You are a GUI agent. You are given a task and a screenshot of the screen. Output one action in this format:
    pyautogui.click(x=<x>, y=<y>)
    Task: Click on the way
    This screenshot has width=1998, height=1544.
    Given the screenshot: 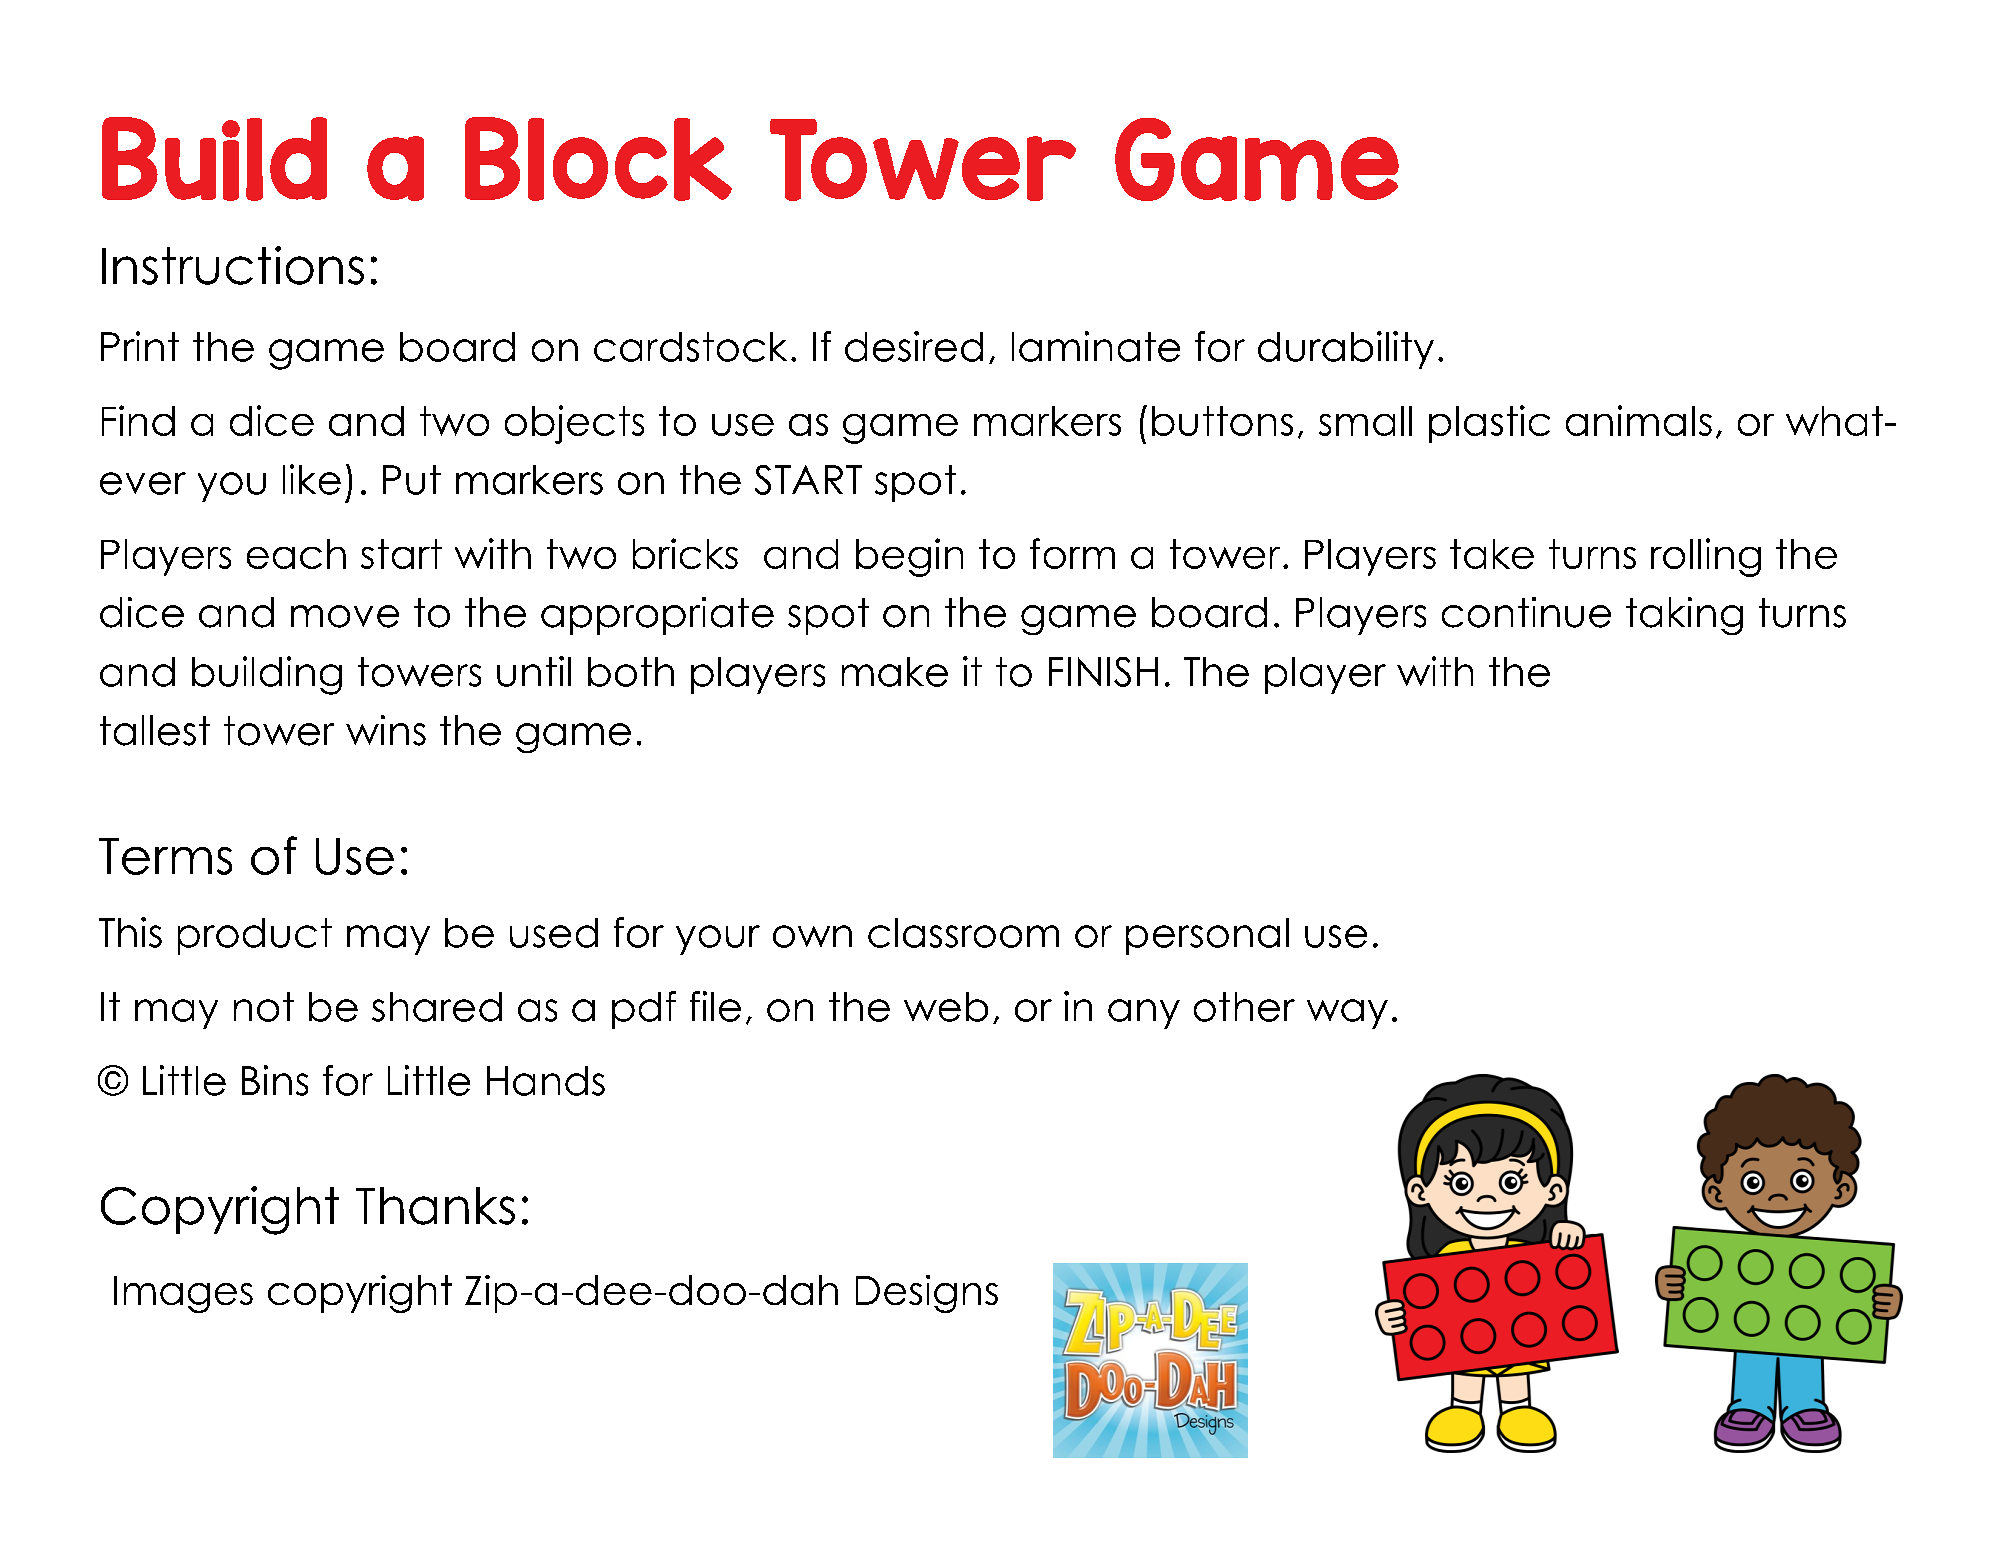 What is the action you would take?
    pyautogui.click(x=1347, y=1014)
